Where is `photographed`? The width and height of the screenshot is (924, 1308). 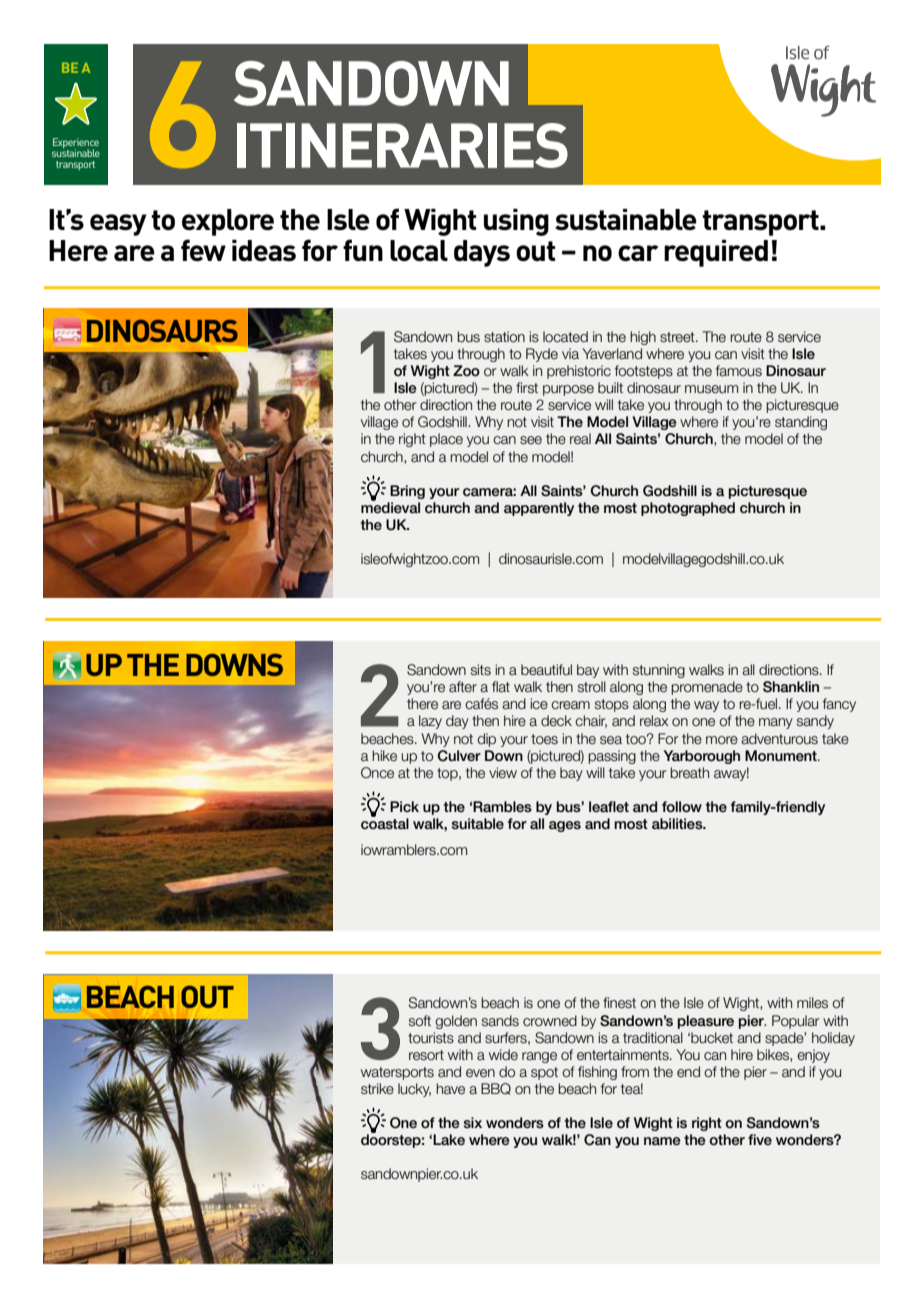 photographed is located at coordinates (688, 509).
